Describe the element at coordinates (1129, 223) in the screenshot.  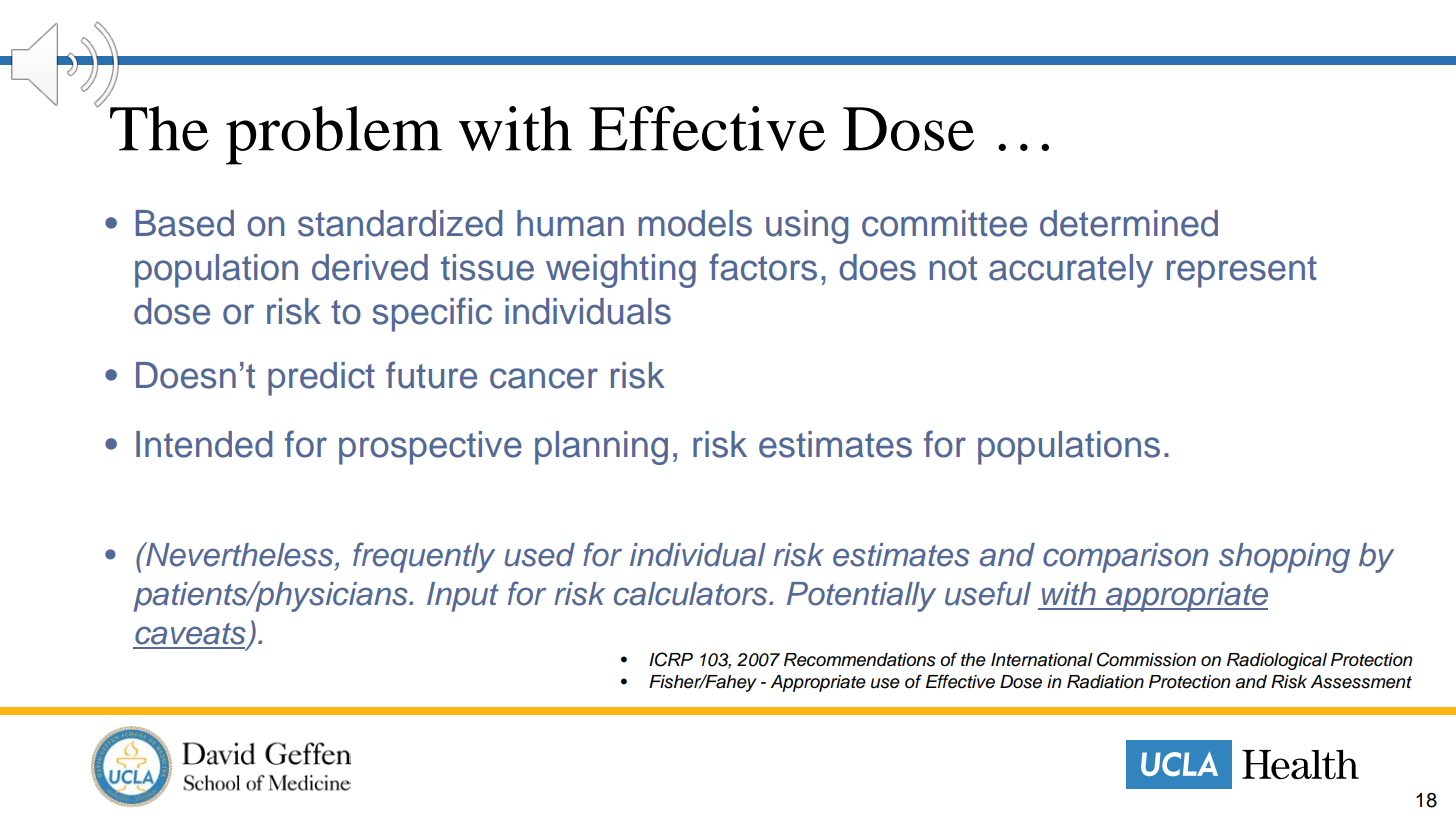
I see `determined` at that location.
